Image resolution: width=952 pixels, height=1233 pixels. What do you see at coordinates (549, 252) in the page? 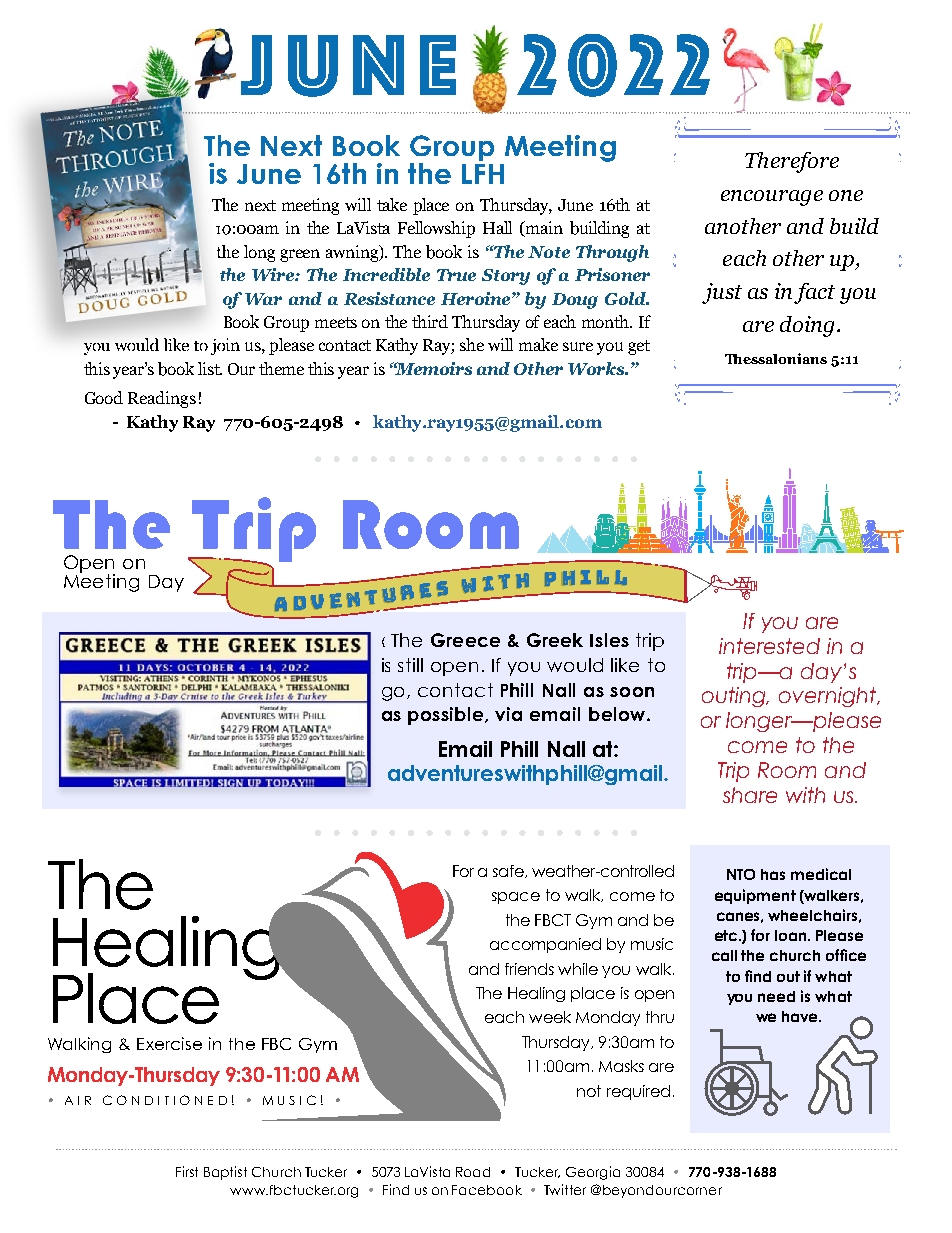
I see `Note` at bounding box center [549, 252].
